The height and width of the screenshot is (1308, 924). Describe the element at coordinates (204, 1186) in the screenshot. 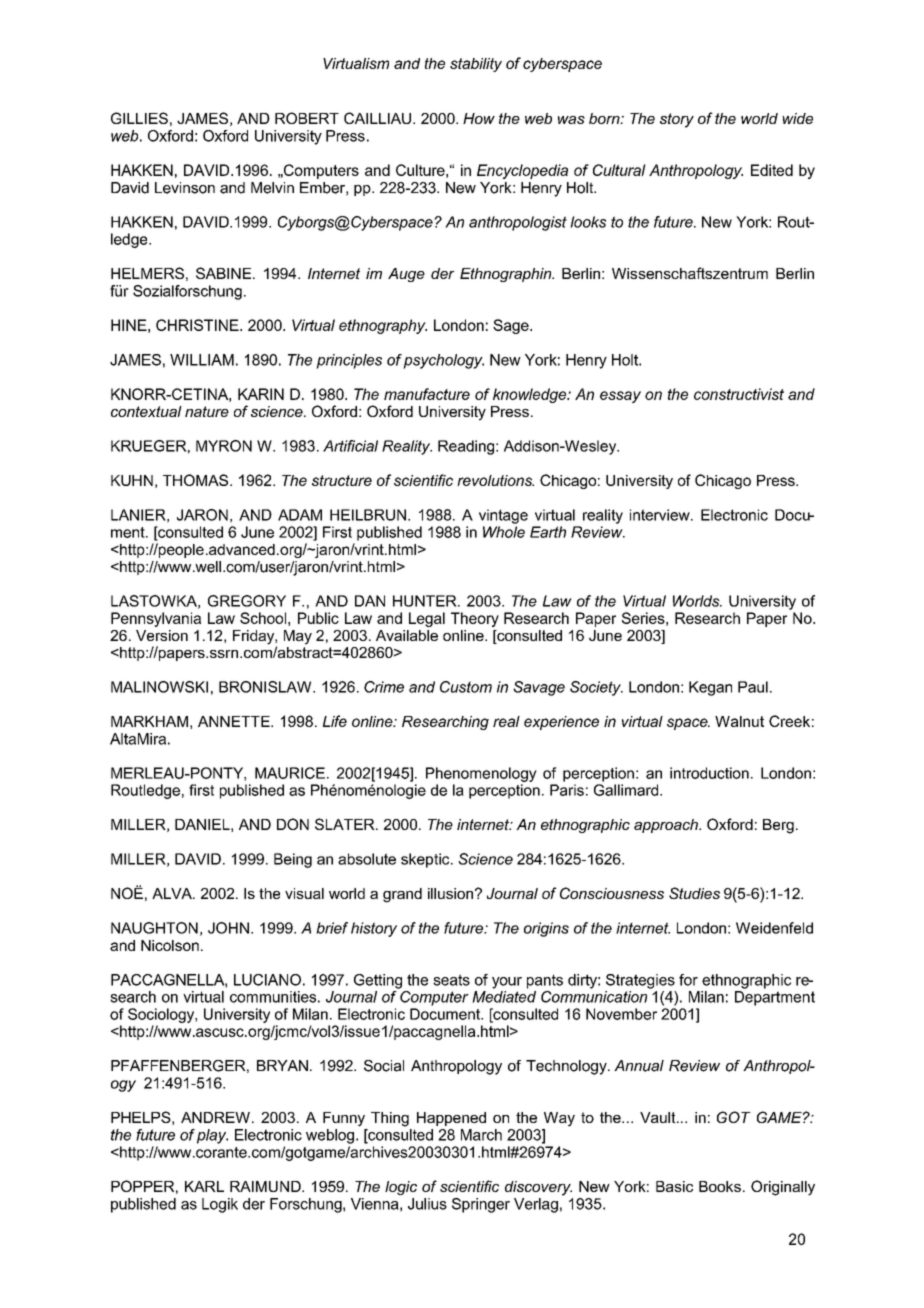

I see `KARL` at that location.
